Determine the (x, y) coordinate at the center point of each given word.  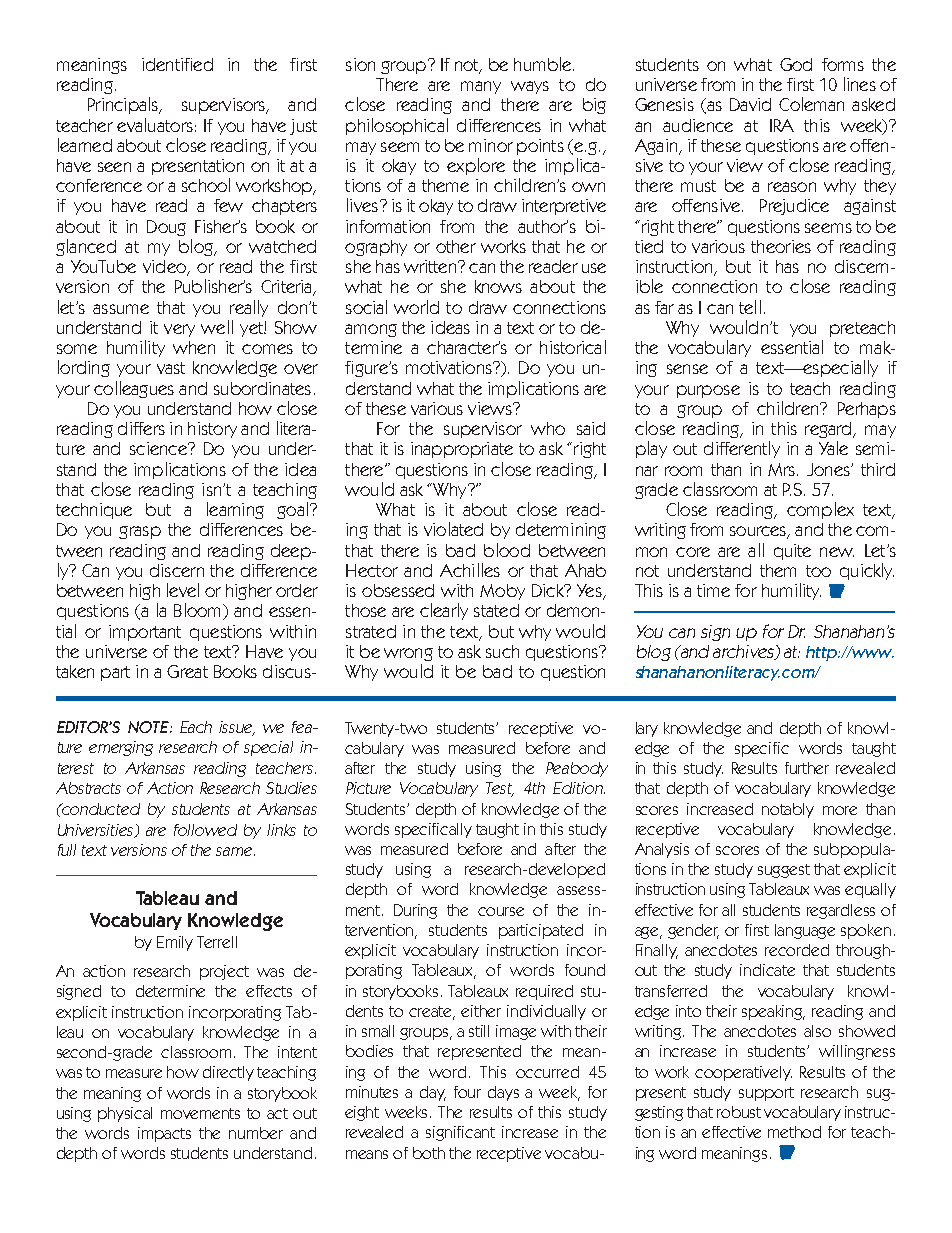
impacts (164, 1134)
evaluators (155, 125)
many (481, 87)
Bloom (197, 610)
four (467, 1092)
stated (496, 610)
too (818, 571)
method (794, 1132)
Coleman (811, 104)
